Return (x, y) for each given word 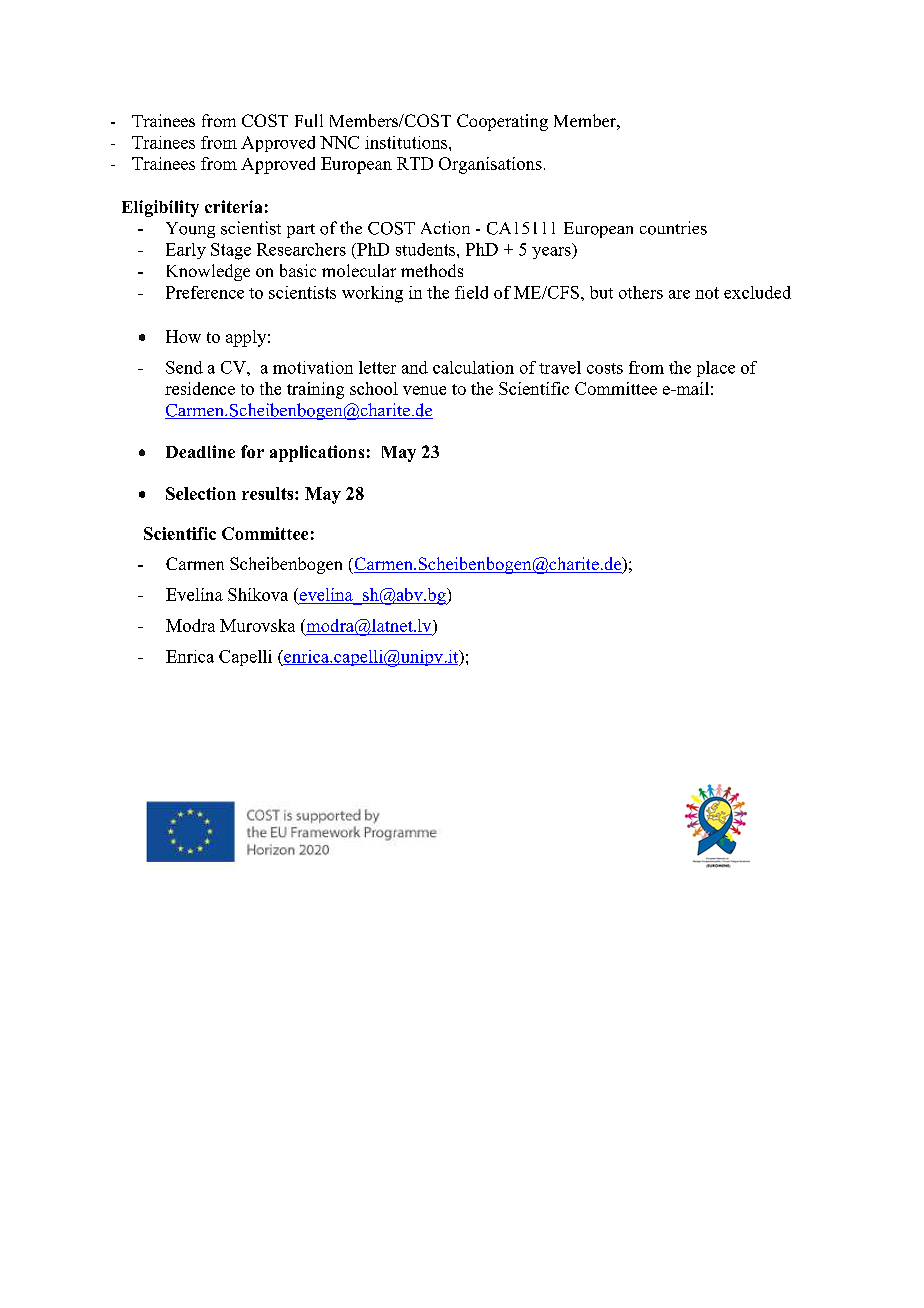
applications (317, 453)
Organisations (490, 165)
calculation (473, 367)
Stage (231, 251)
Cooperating (502, 122)
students (427, 249)
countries (673, 228)
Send (184, 367)
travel (560, 367)
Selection (201, 493)
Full (309, 120)
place (716, 369)
